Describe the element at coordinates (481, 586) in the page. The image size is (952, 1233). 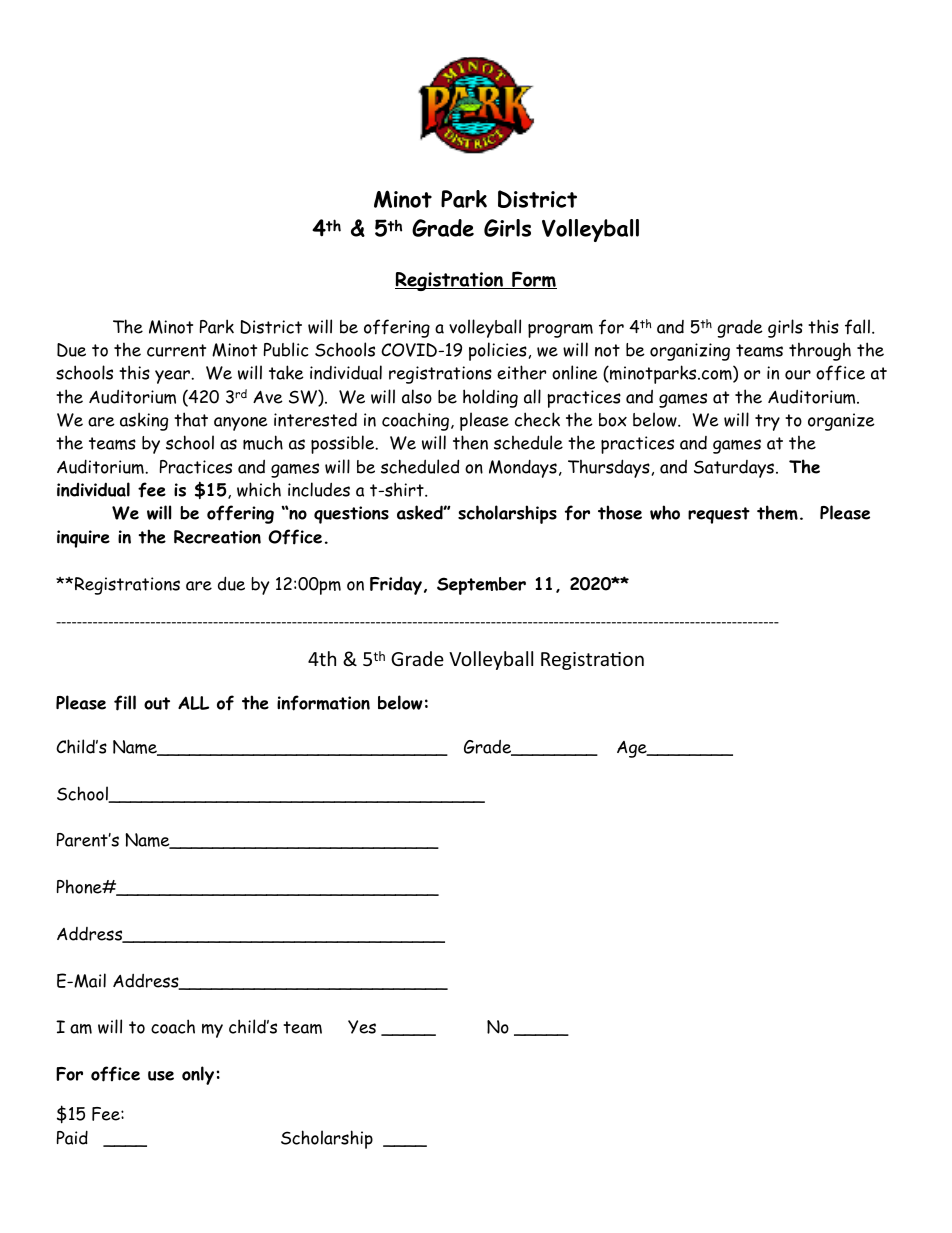
I see `September` at that location.
